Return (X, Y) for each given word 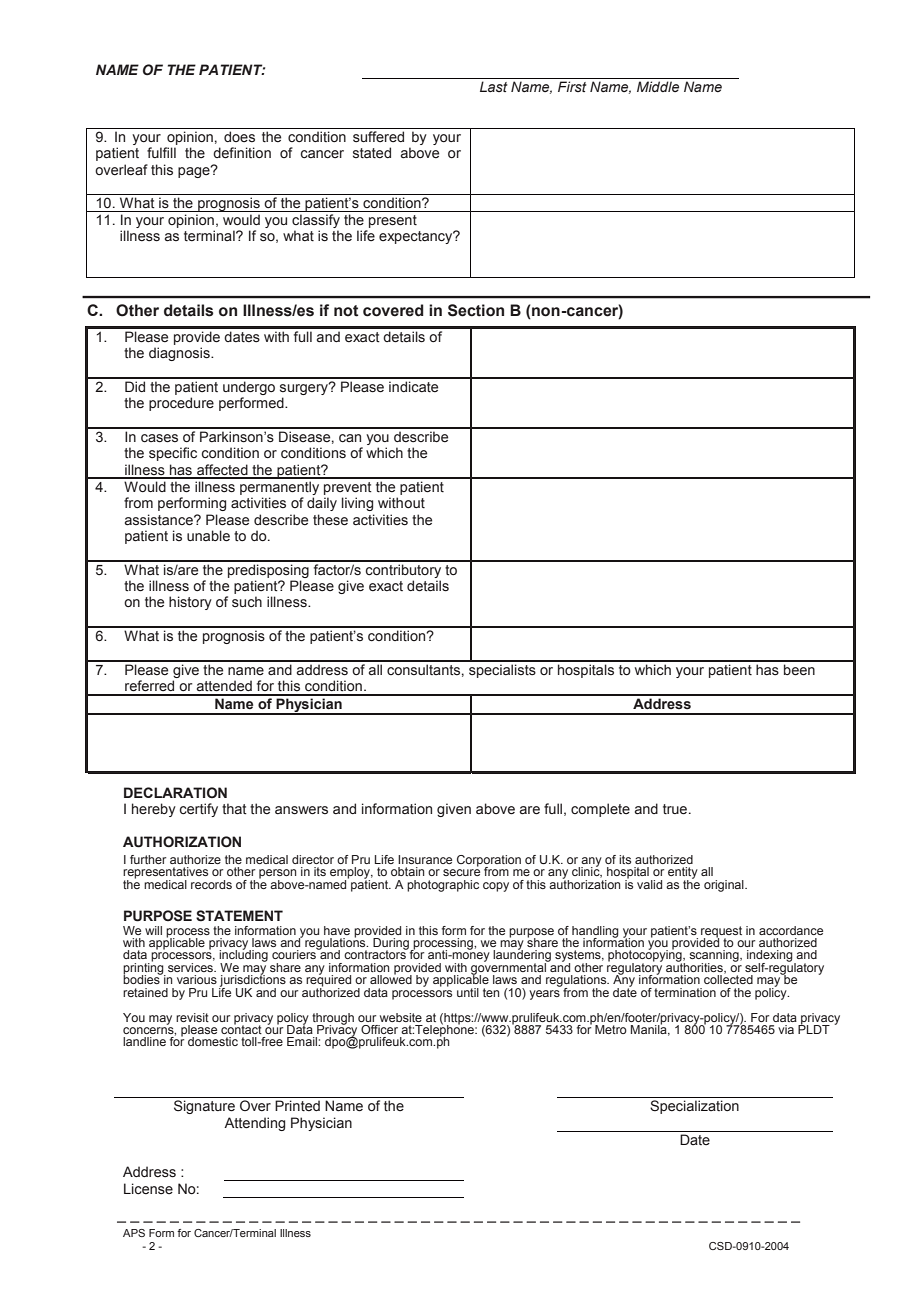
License (148, 1189)
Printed (297, 1105)
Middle (658, 86)
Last (494, 86)
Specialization (694, 1107)
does (239, 136)
